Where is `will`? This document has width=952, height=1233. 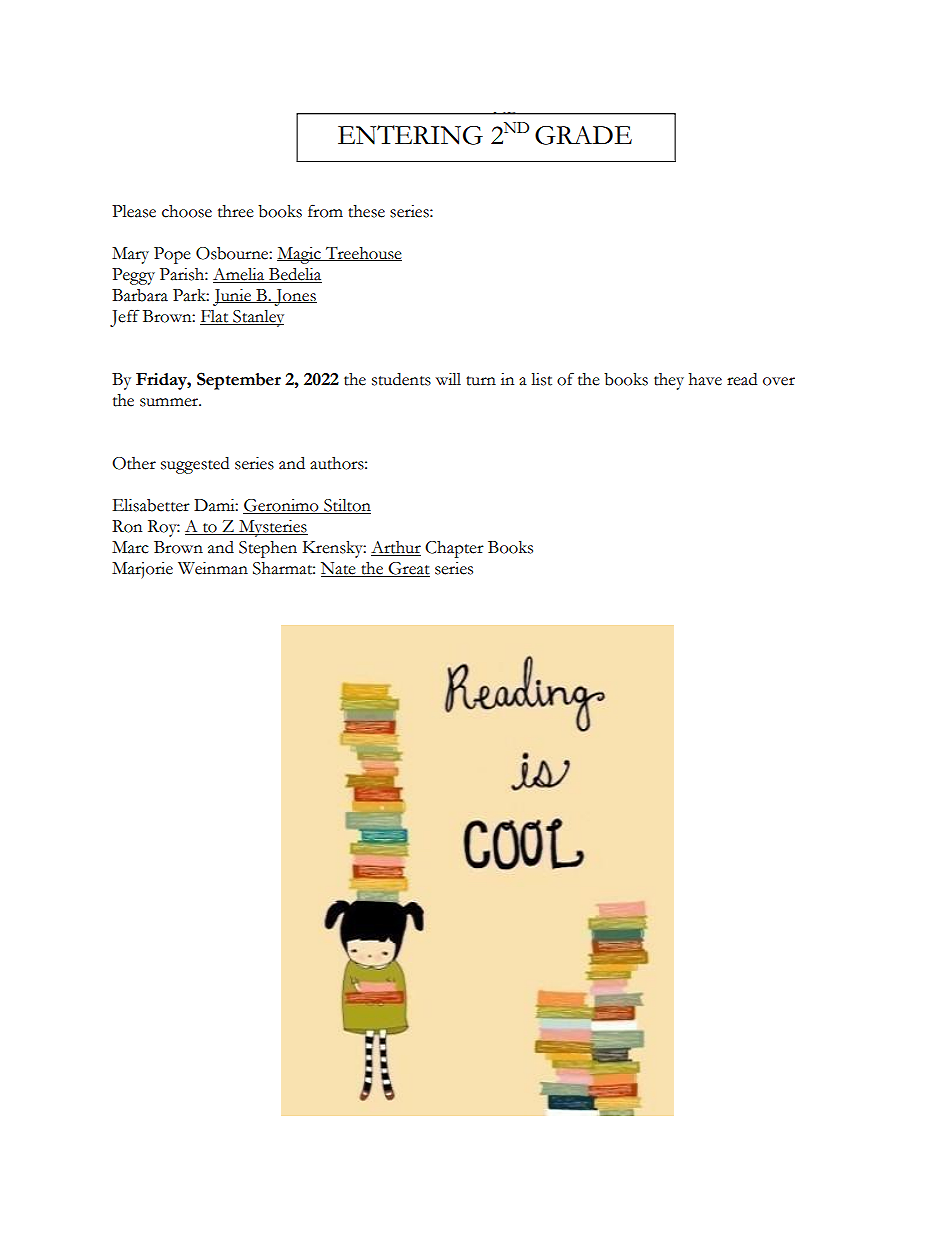 will is located at coordinates (448, 379).
